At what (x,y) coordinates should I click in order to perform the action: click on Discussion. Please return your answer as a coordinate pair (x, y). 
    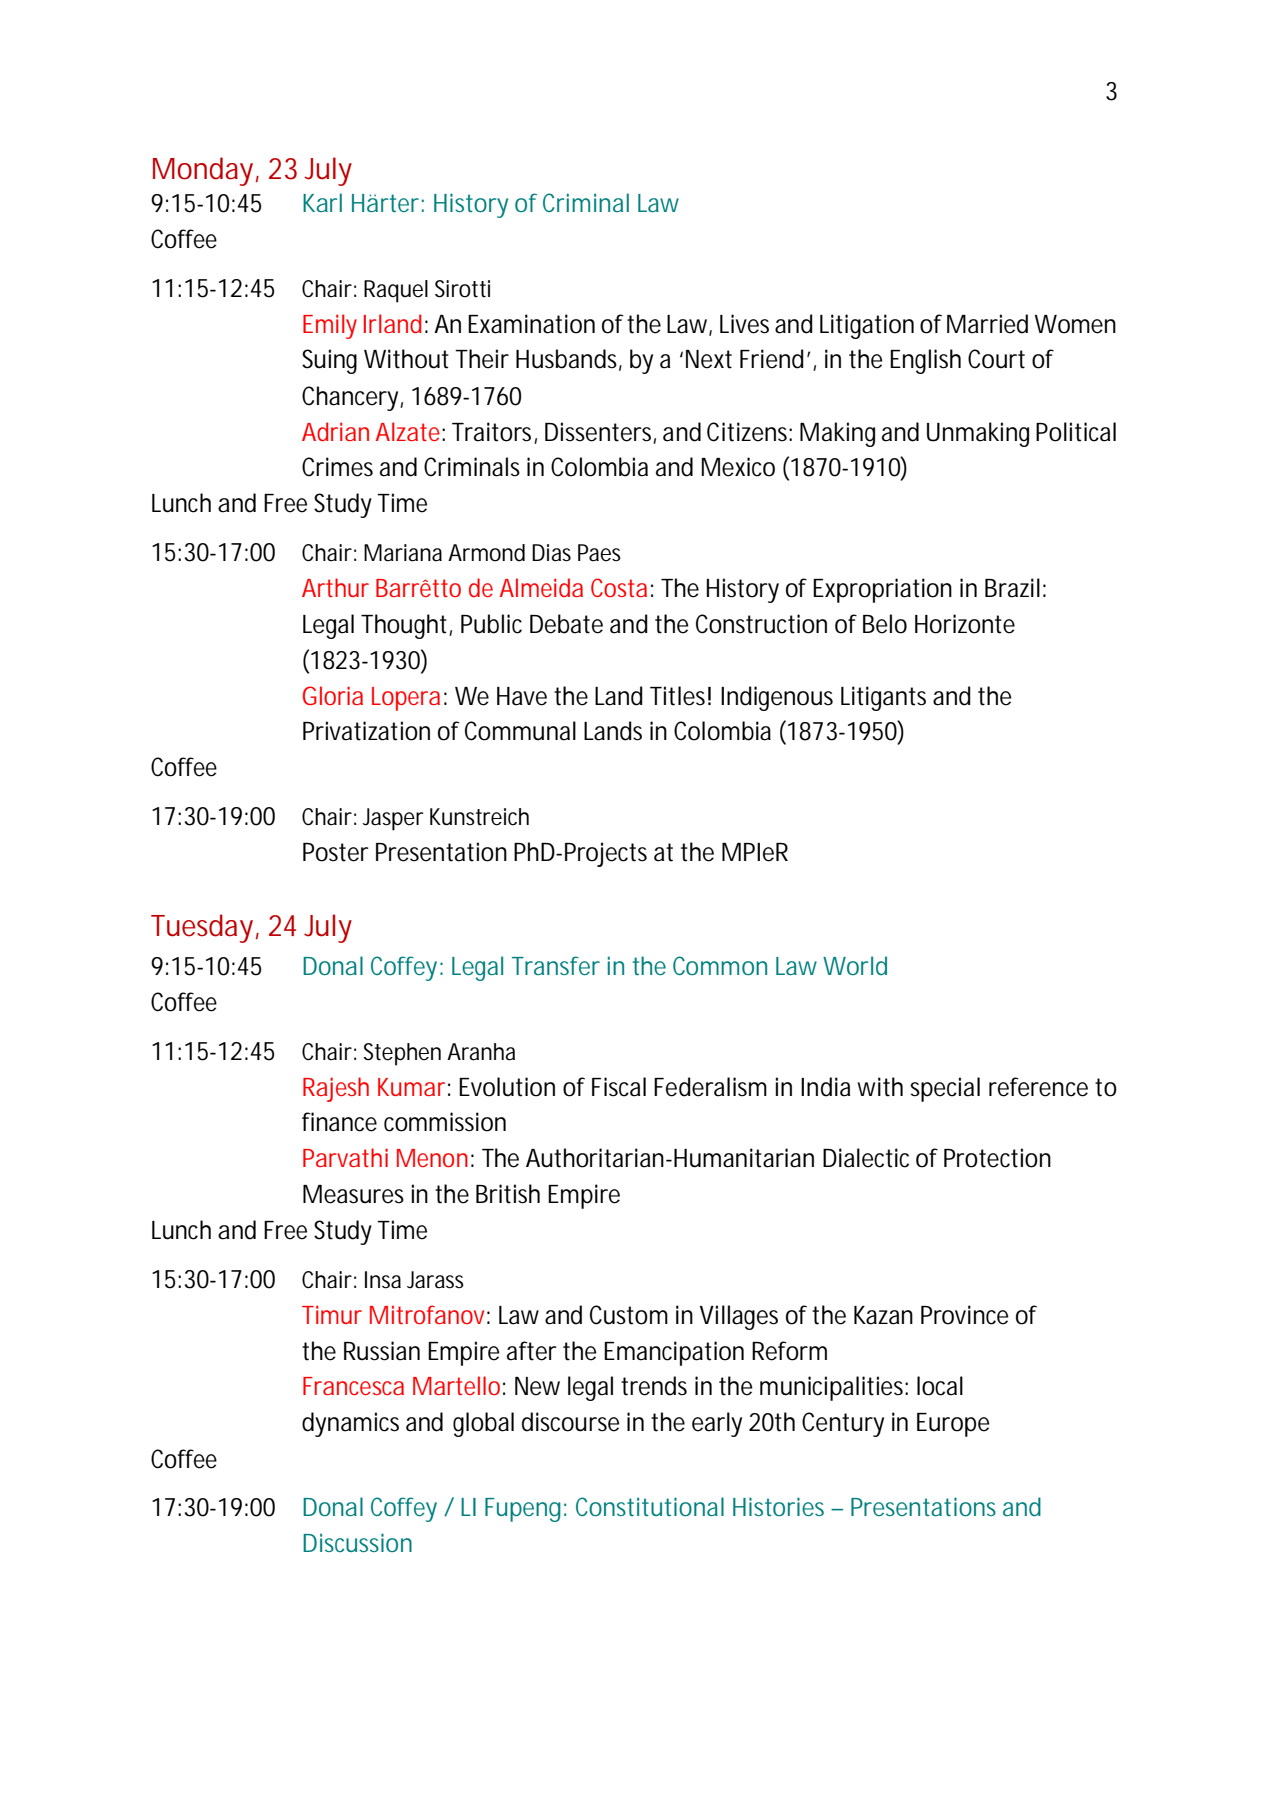
    Looking at the image, I should click on (357, 1542).
